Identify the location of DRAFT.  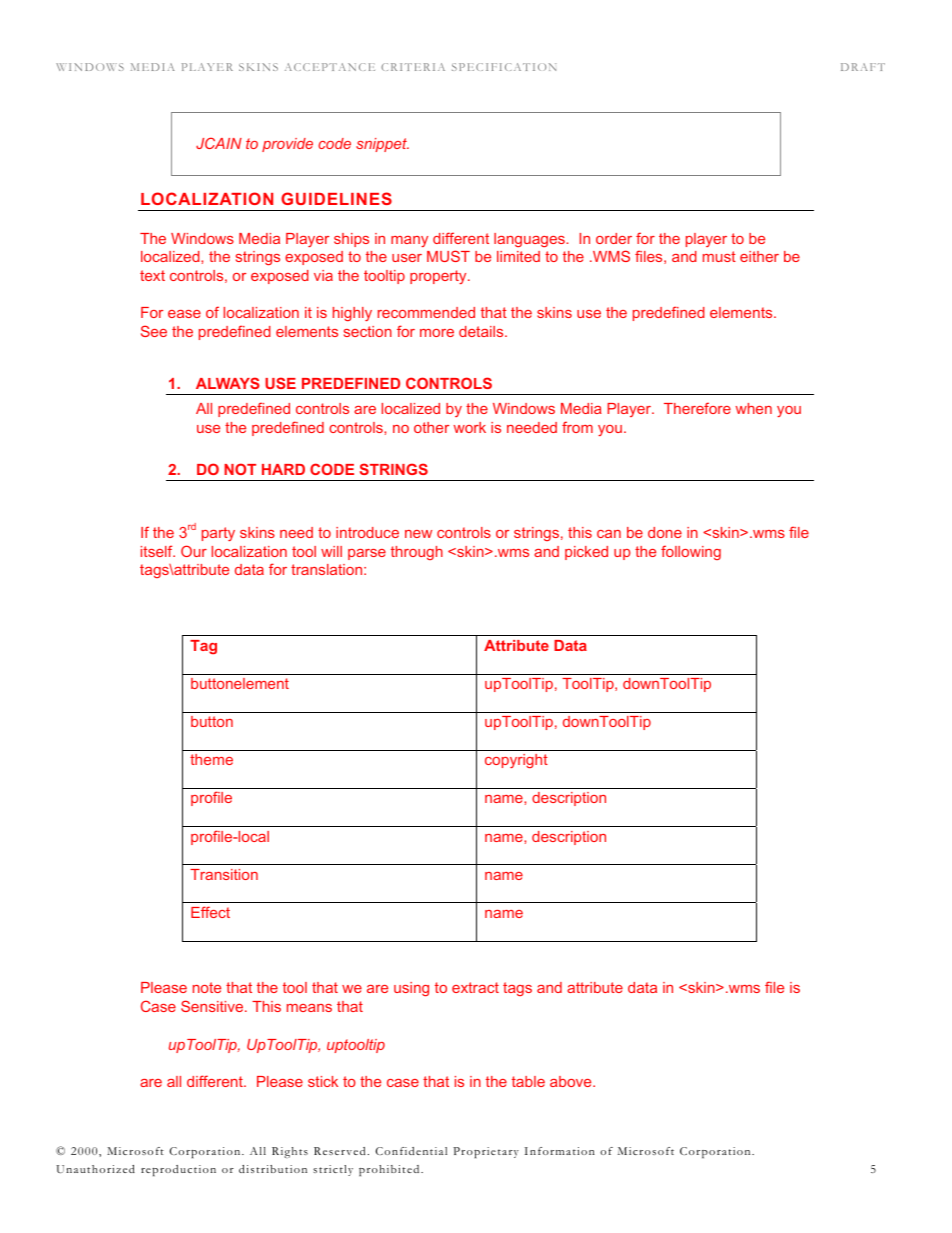
(863, 67).
